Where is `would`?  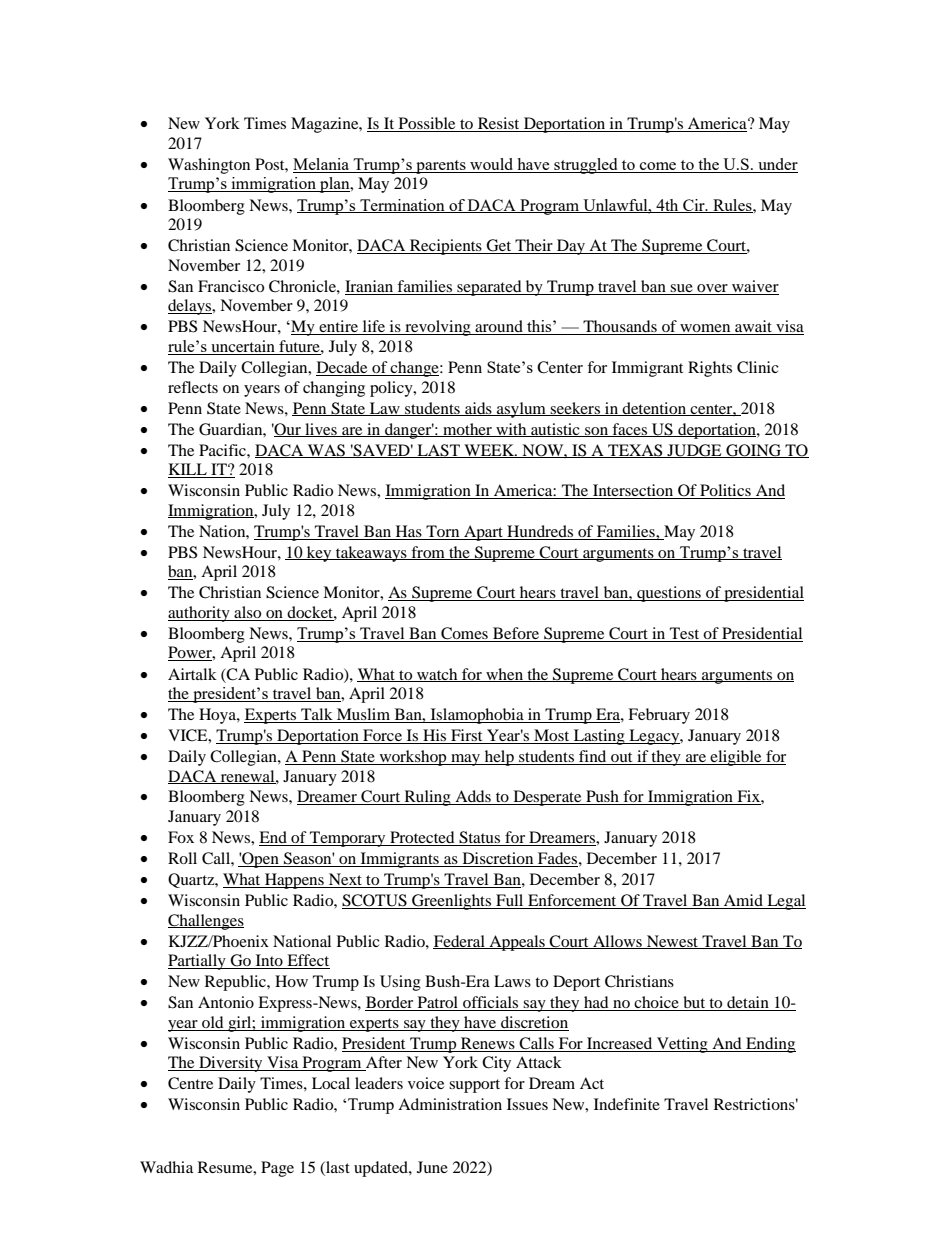
would is located at coordinates (492, 165).
